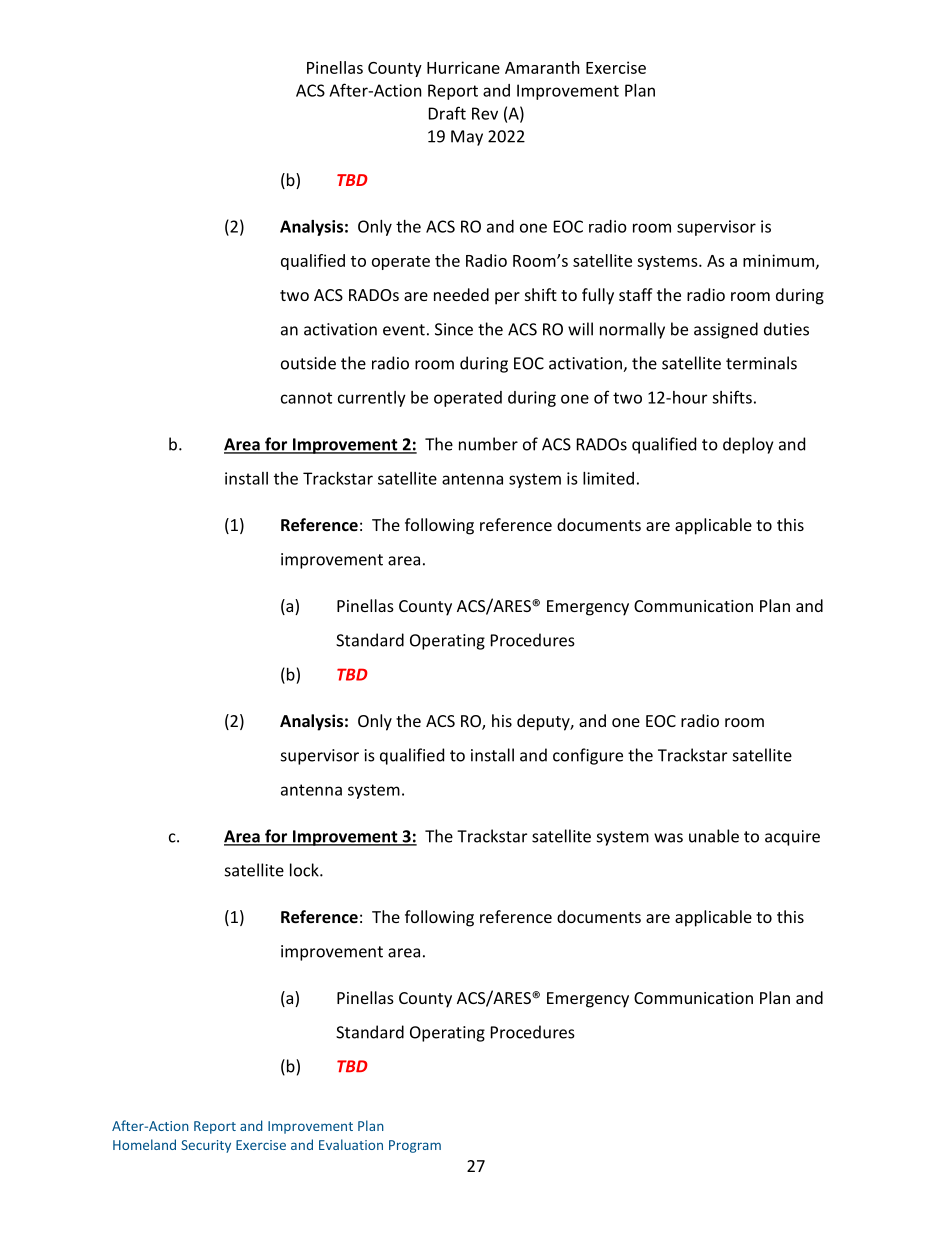 Image resolution: width=952 pixels, height=1233 pixels. I want to click on number, so click(488, 444).
